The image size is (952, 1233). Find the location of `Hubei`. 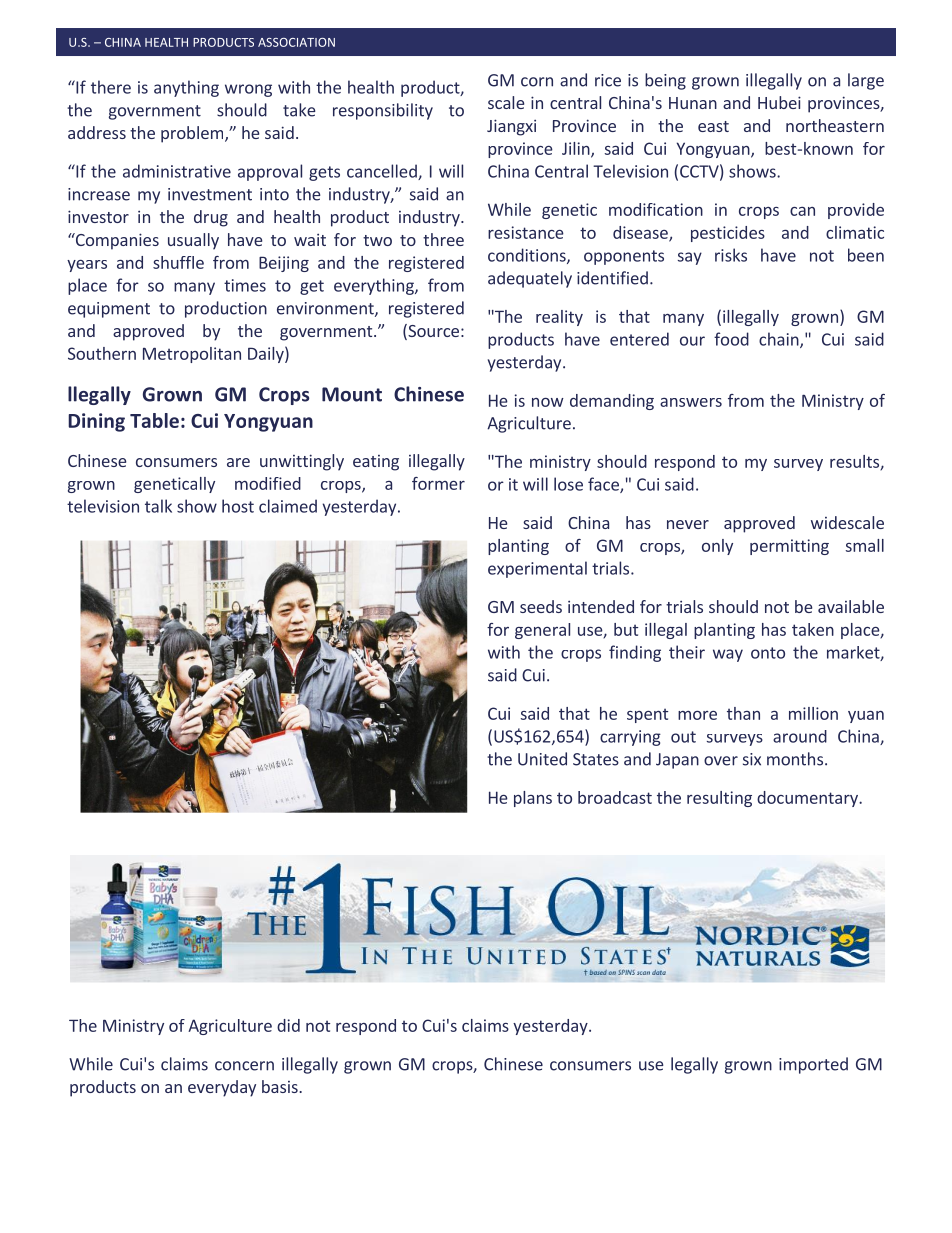

Hubei is located at coordinates (779, 102).
